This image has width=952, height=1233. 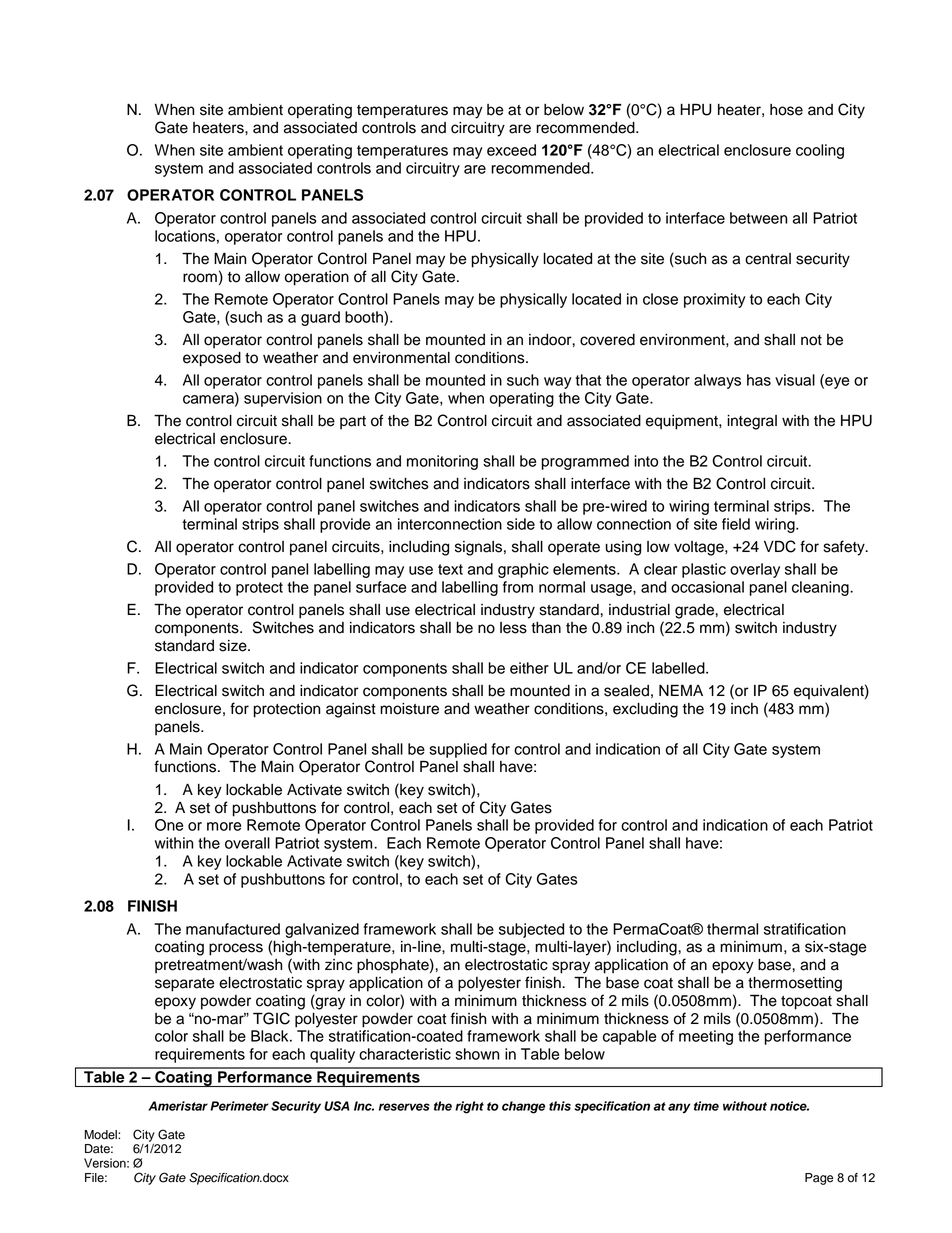 What do you see at coordinates (511, 150) in the image?
I see `exceed` at bounding box center [511, 150].
